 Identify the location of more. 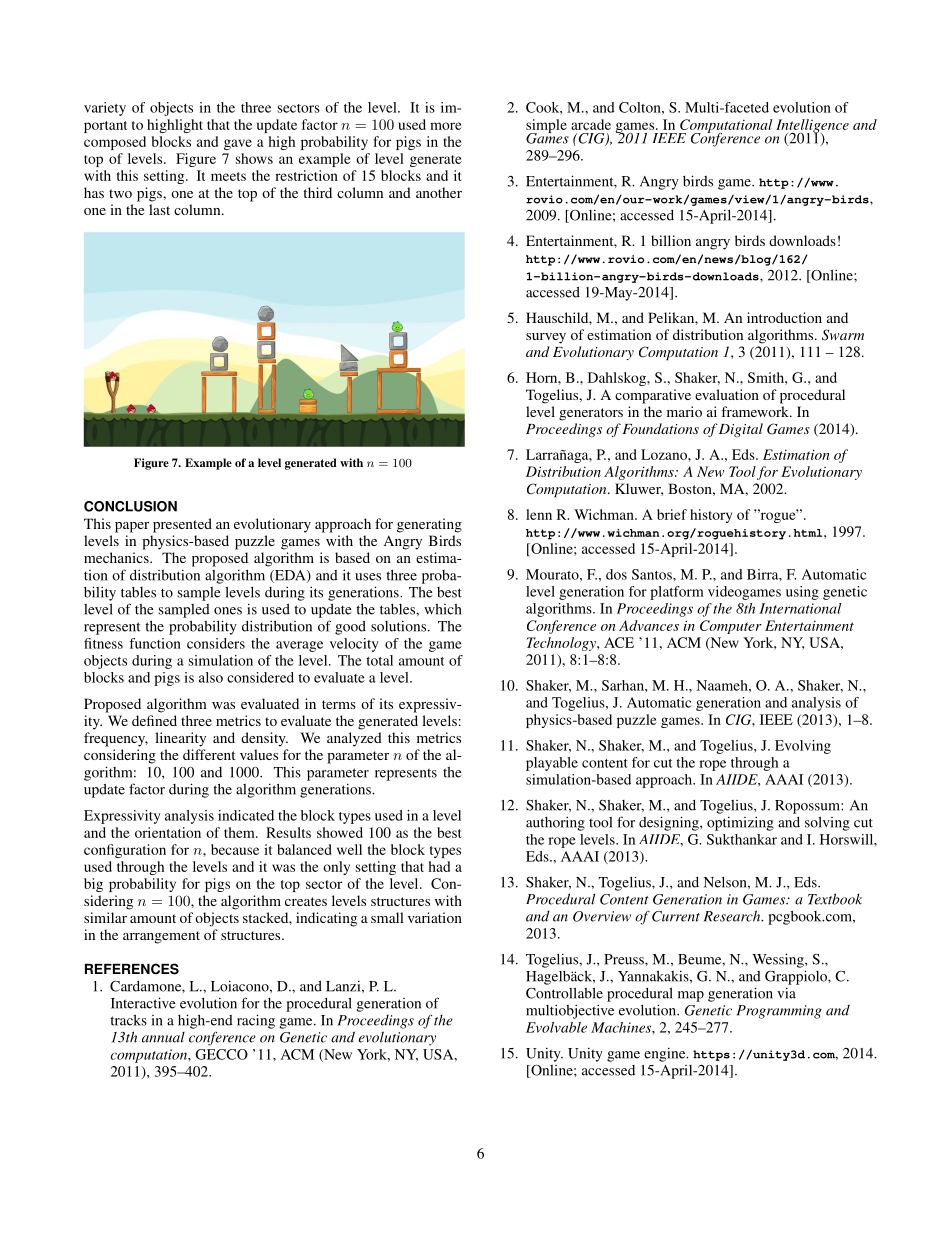
(446, 126).
